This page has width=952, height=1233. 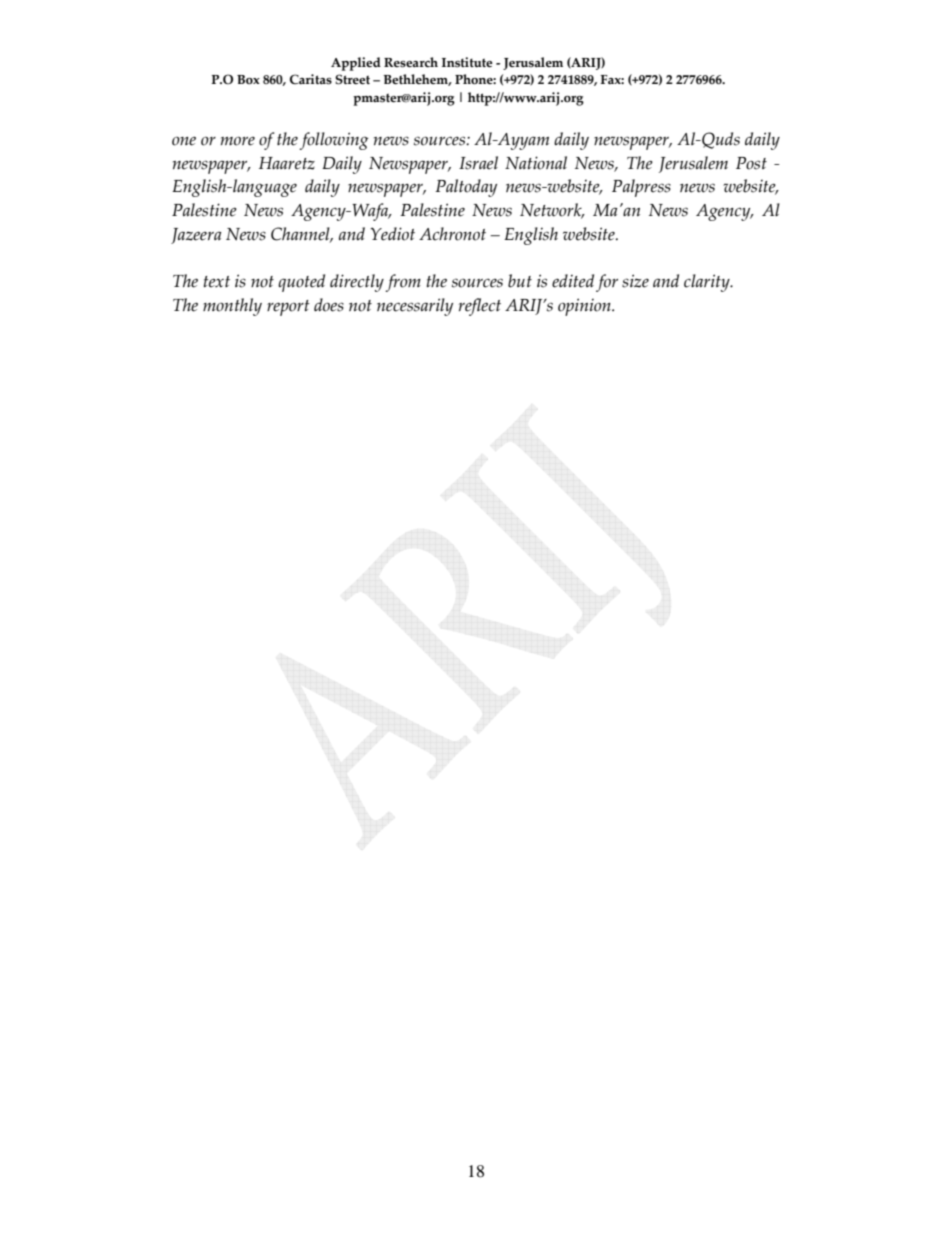 I want to click on National, so click(x=536, y=163).
